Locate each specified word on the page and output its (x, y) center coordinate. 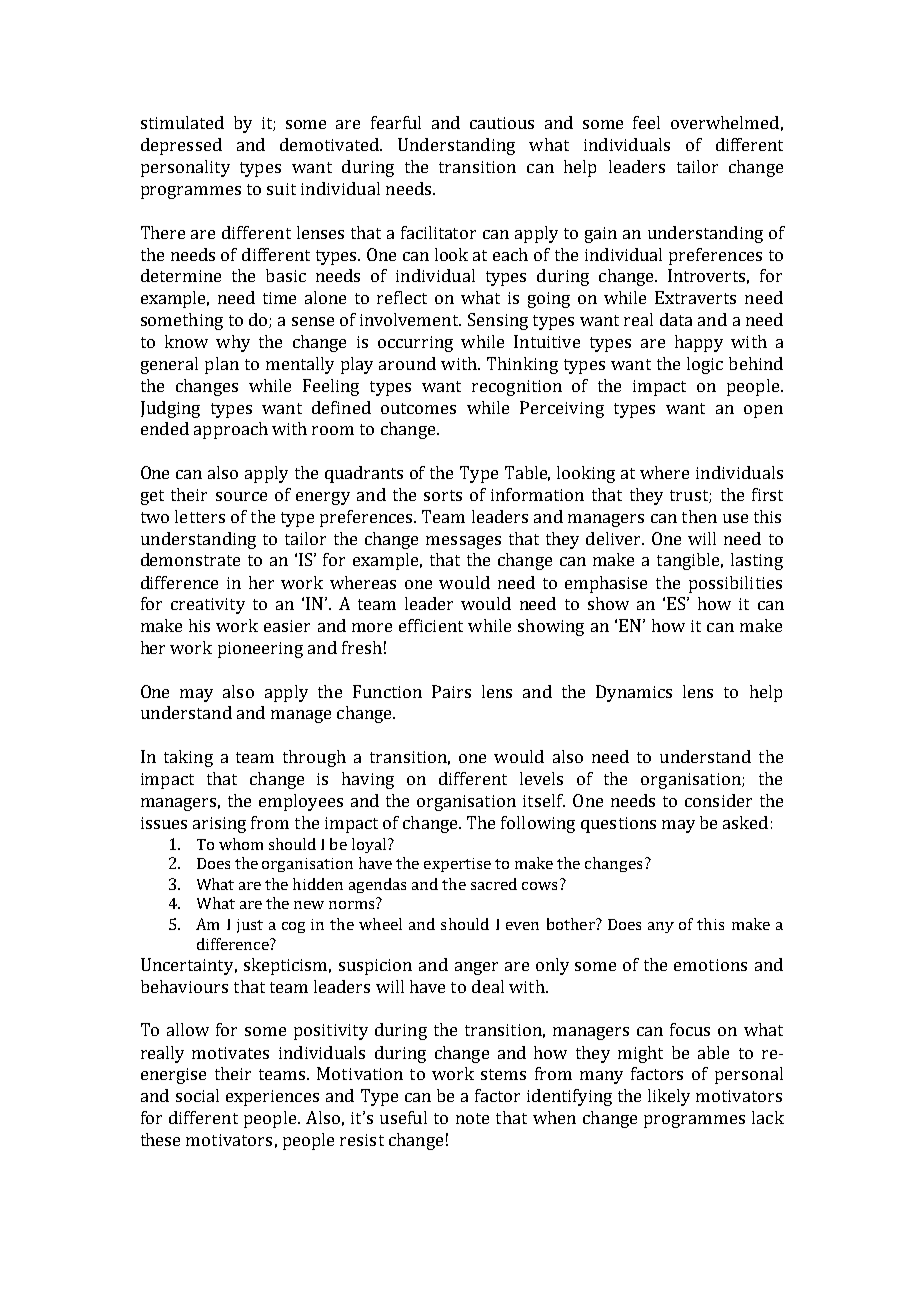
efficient (431, 625)
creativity (208, 606)
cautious (502, 123)
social (197, 1095)
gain (601, 235)
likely (669, 1097)
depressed (181, 146)
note (472, 1118)
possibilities (735, 584)
